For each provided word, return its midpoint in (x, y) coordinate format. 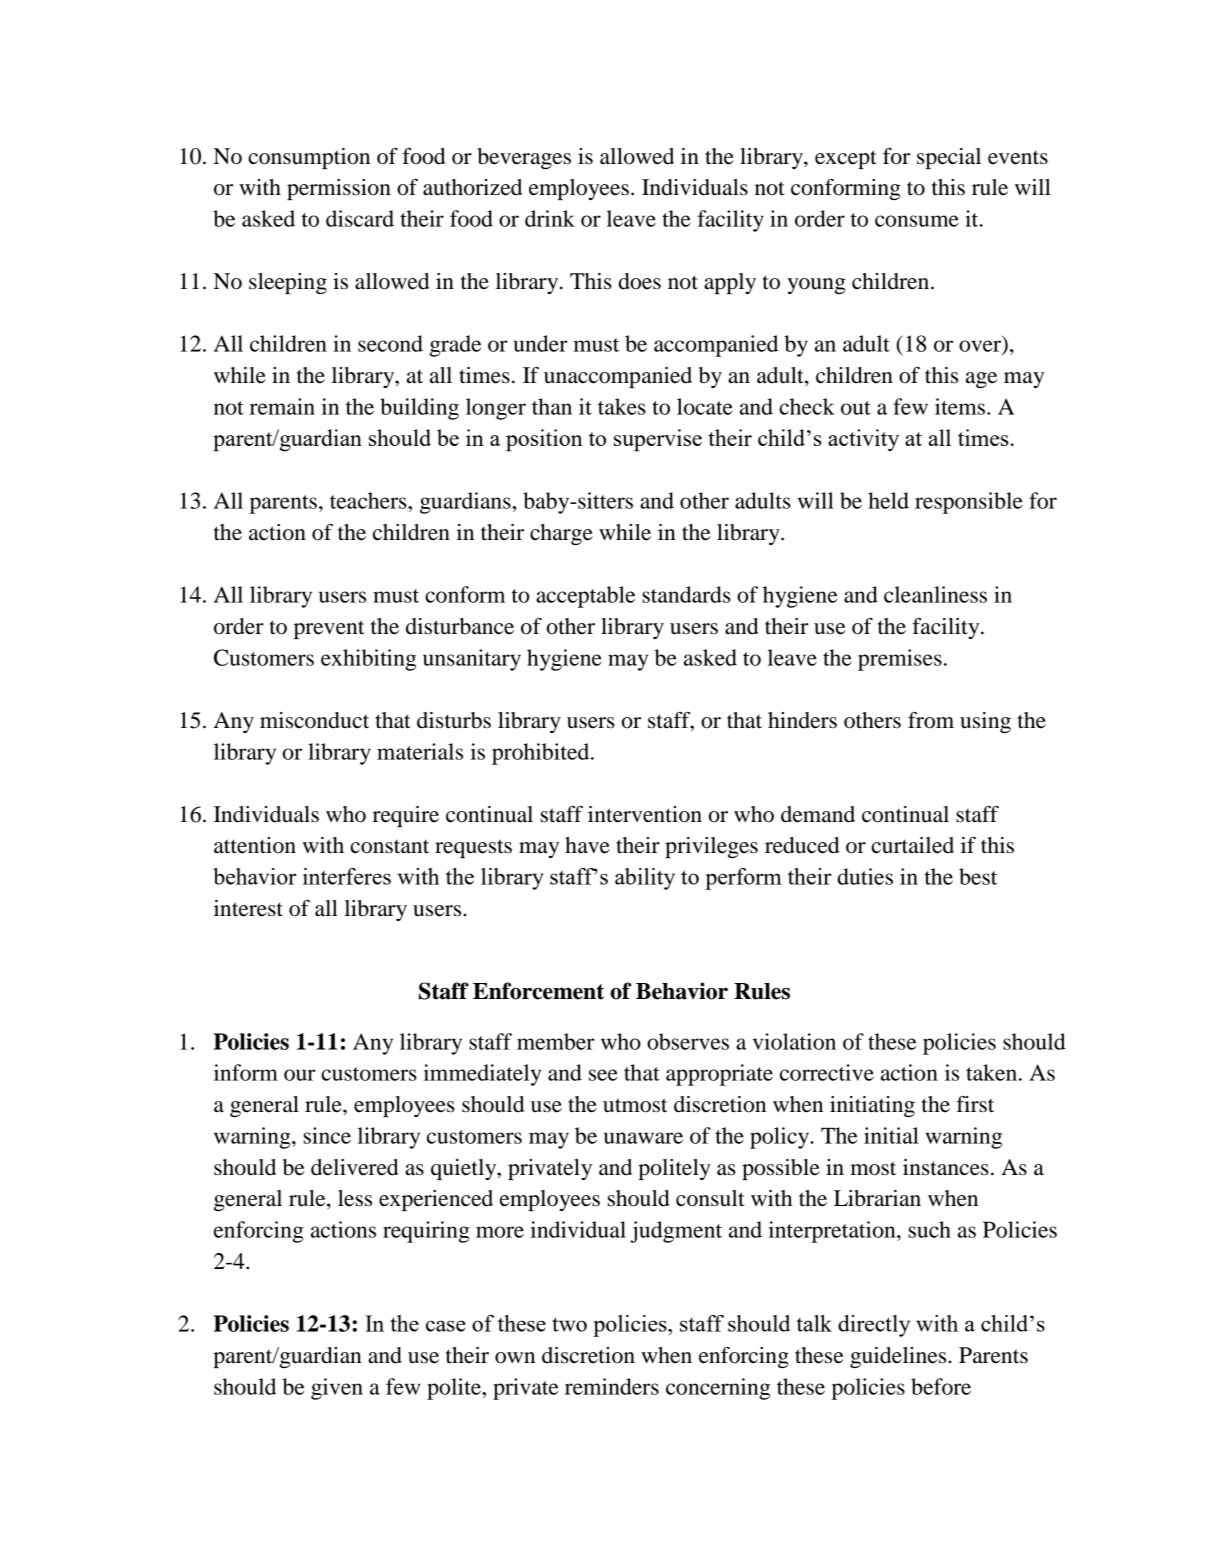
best (978, 876)
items (960, 406)
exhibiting (368, 660)
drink (550, 218)
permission (339, 189)
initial (891, 1135)
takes (622, 406)
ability (645, 879)
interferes (347, 876)
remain (282, 406)
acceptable (585, 597)
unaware (643, 1138)
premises (900, 660)
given (337, 1389)
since (327, 1135)
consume (917, 221)
